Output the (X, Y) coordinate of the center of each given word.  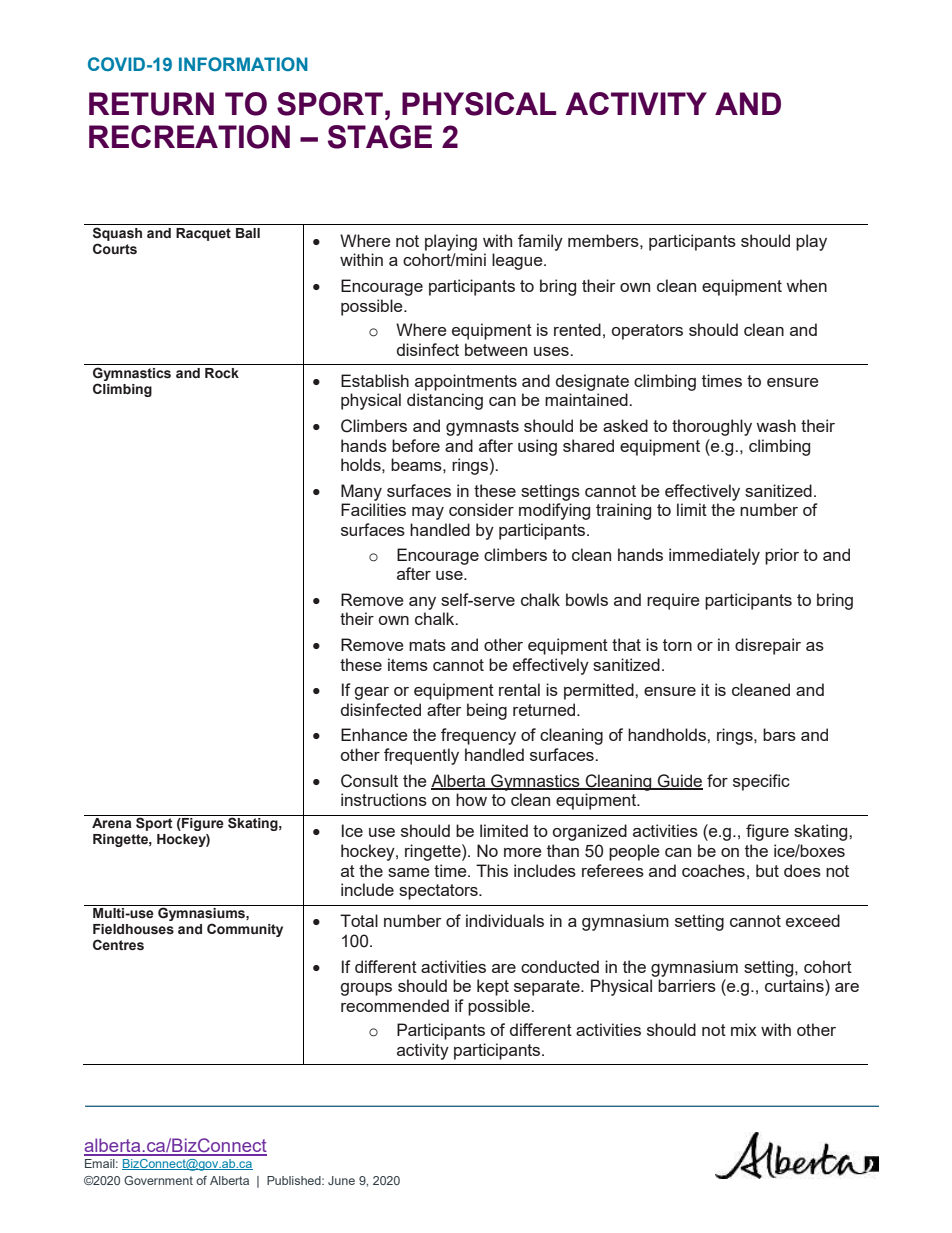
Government (158, 1180)
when (806, 285)
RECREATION (189, 137)
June (341, 1180)
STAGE (380, 137)
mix (744, 1029)
